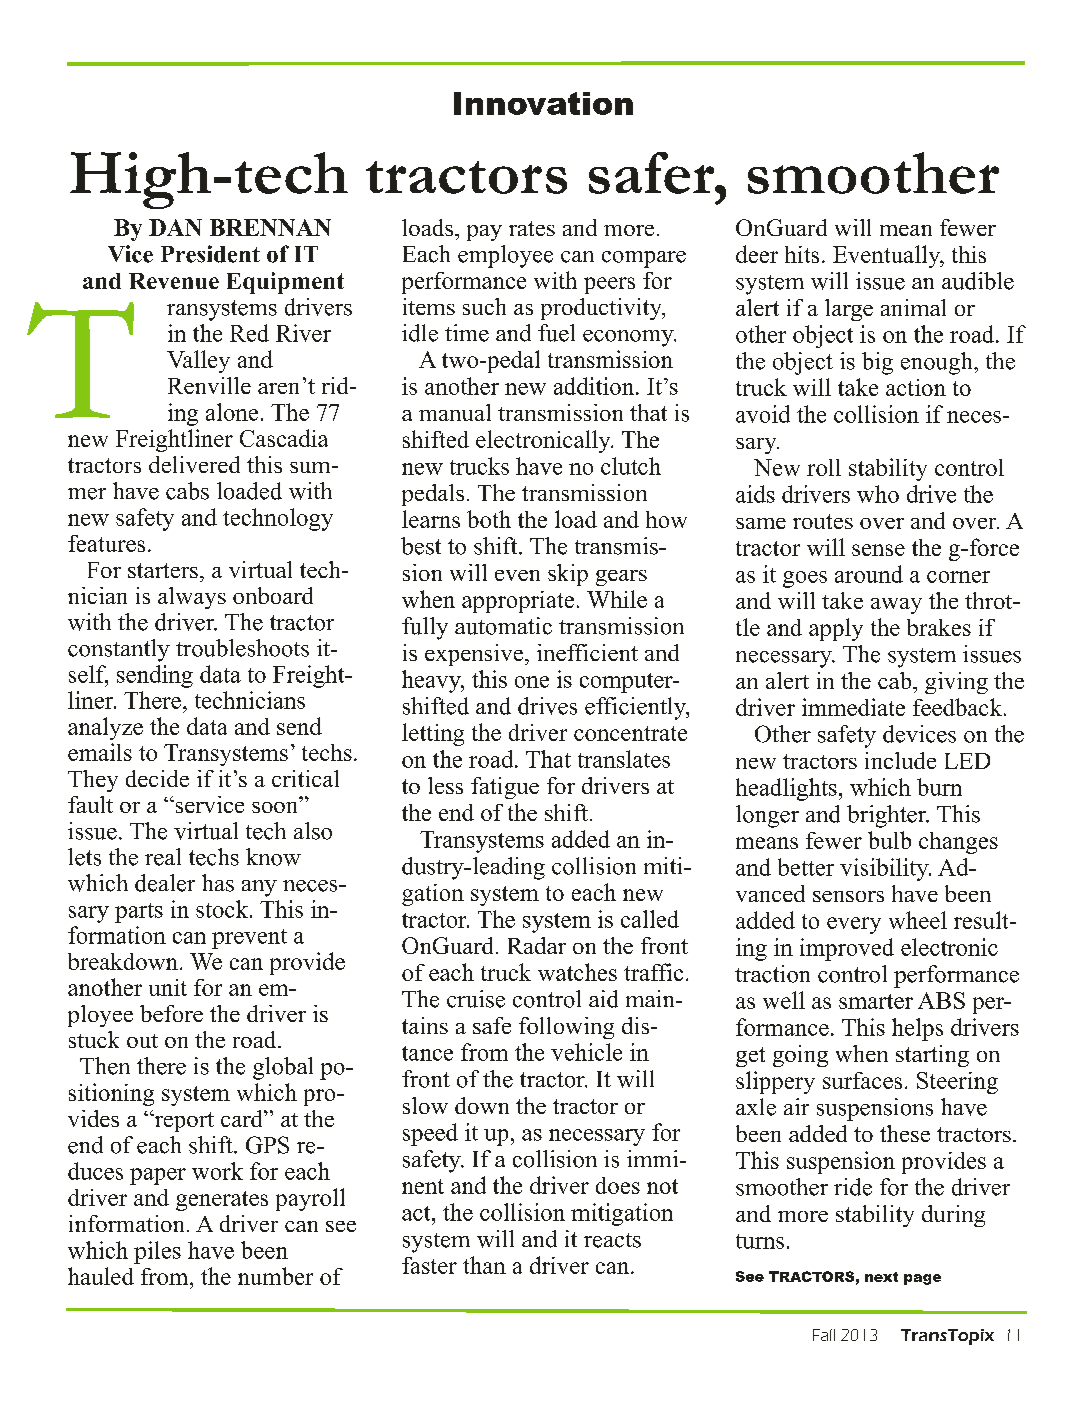 This document has width=1087, height=1407. What do you see at coordinates (157, 1252) in the document?
I see `piles` at bounding box center [157, 1252].
